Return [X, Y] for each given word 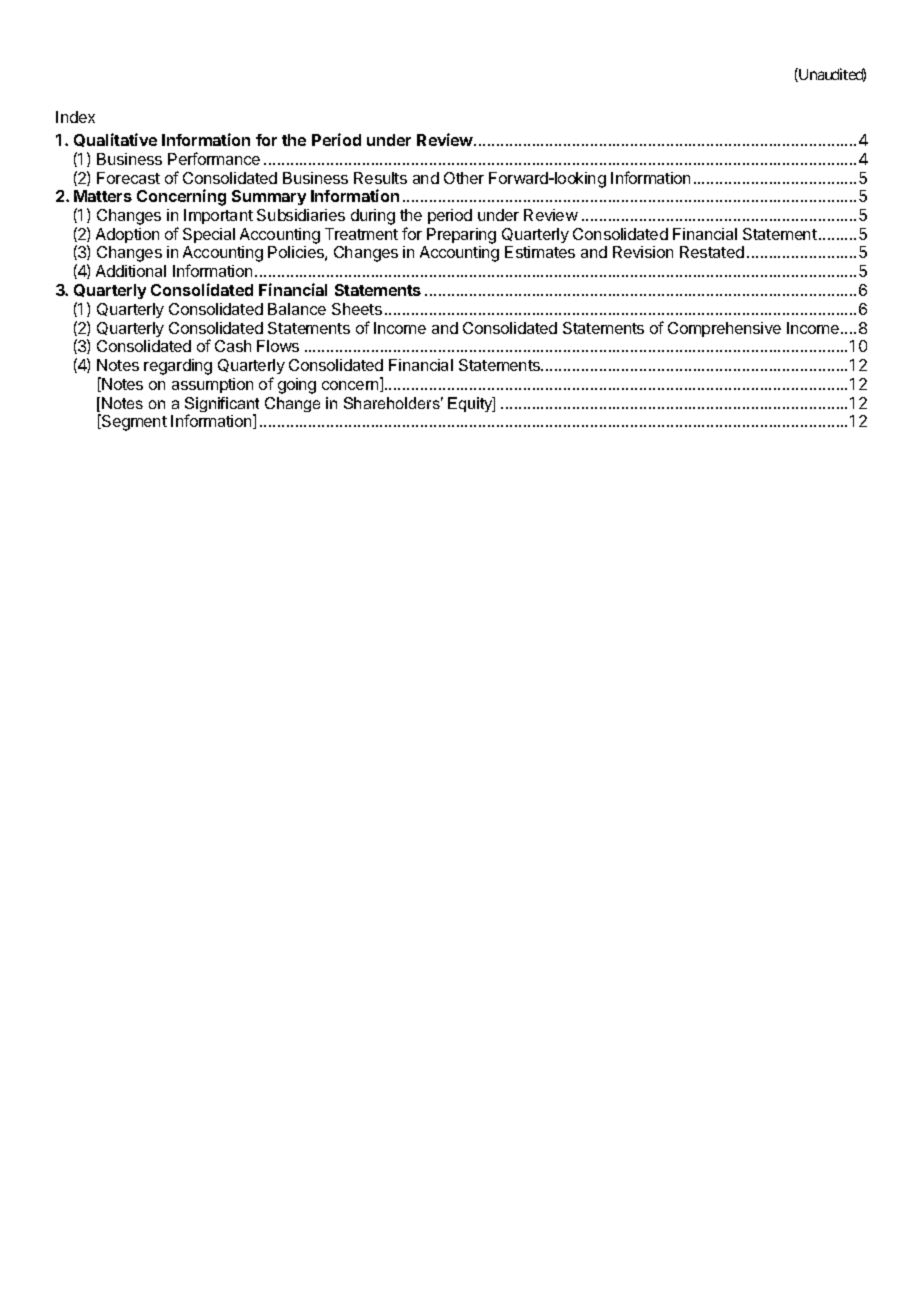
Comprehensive [724, 329]
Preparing [461, 236]
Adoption [127, 235]
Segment [133, 422]
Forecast [128, 178]
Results [380, 178]
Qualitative [115, 140]
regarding [178, 367]
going [297, 386]
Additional [131, 271]
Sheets [357, 309]
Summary [269, 197]
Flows [278, 346]
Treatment [361, 234]
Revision [643, 252]
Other [464, 178]
